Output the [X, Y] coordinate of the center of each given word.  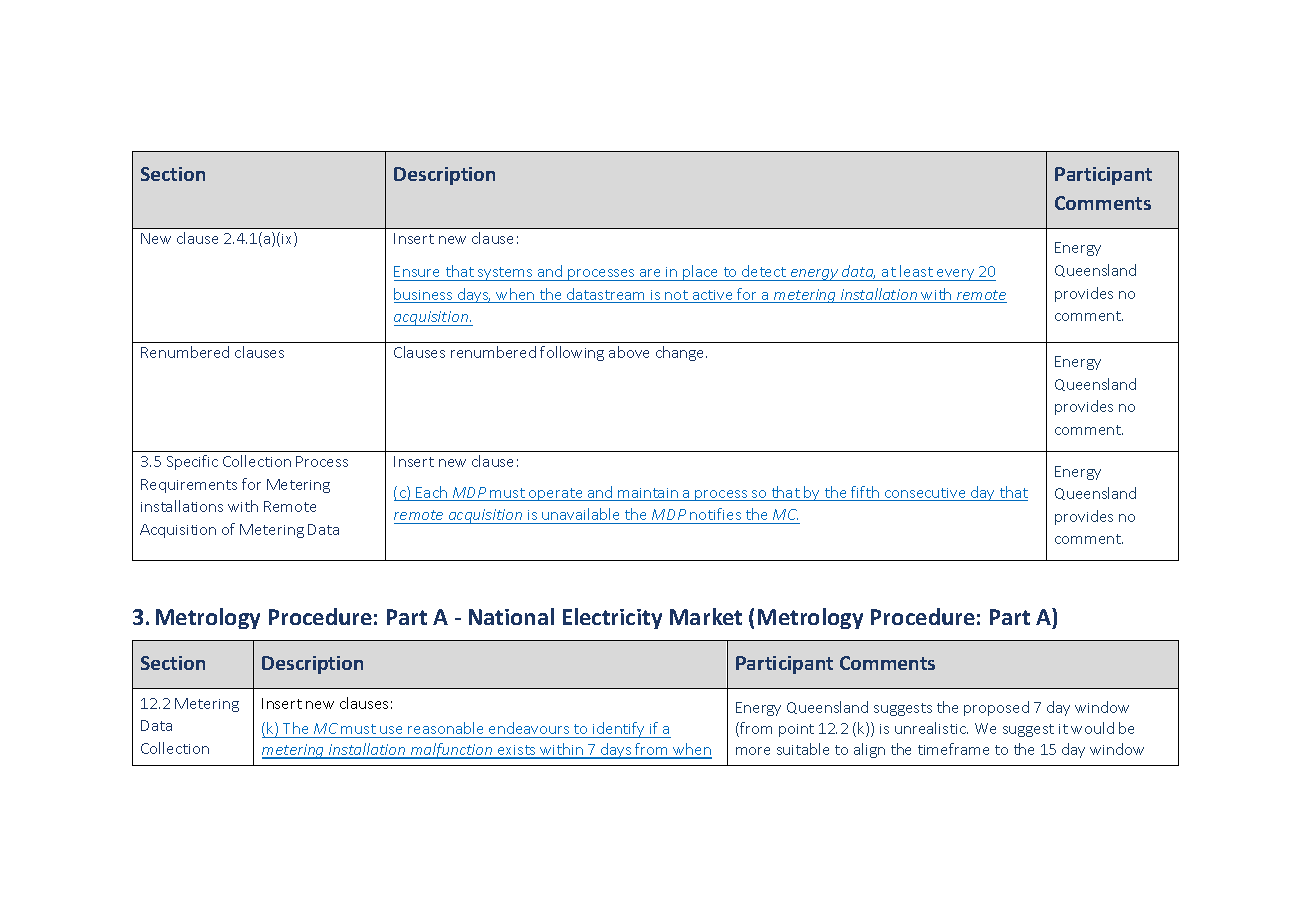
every [956, 275]
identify [619, 730]
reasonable [445, 728]
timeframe [953, 749]
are [651, 275]
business [424, 295]
